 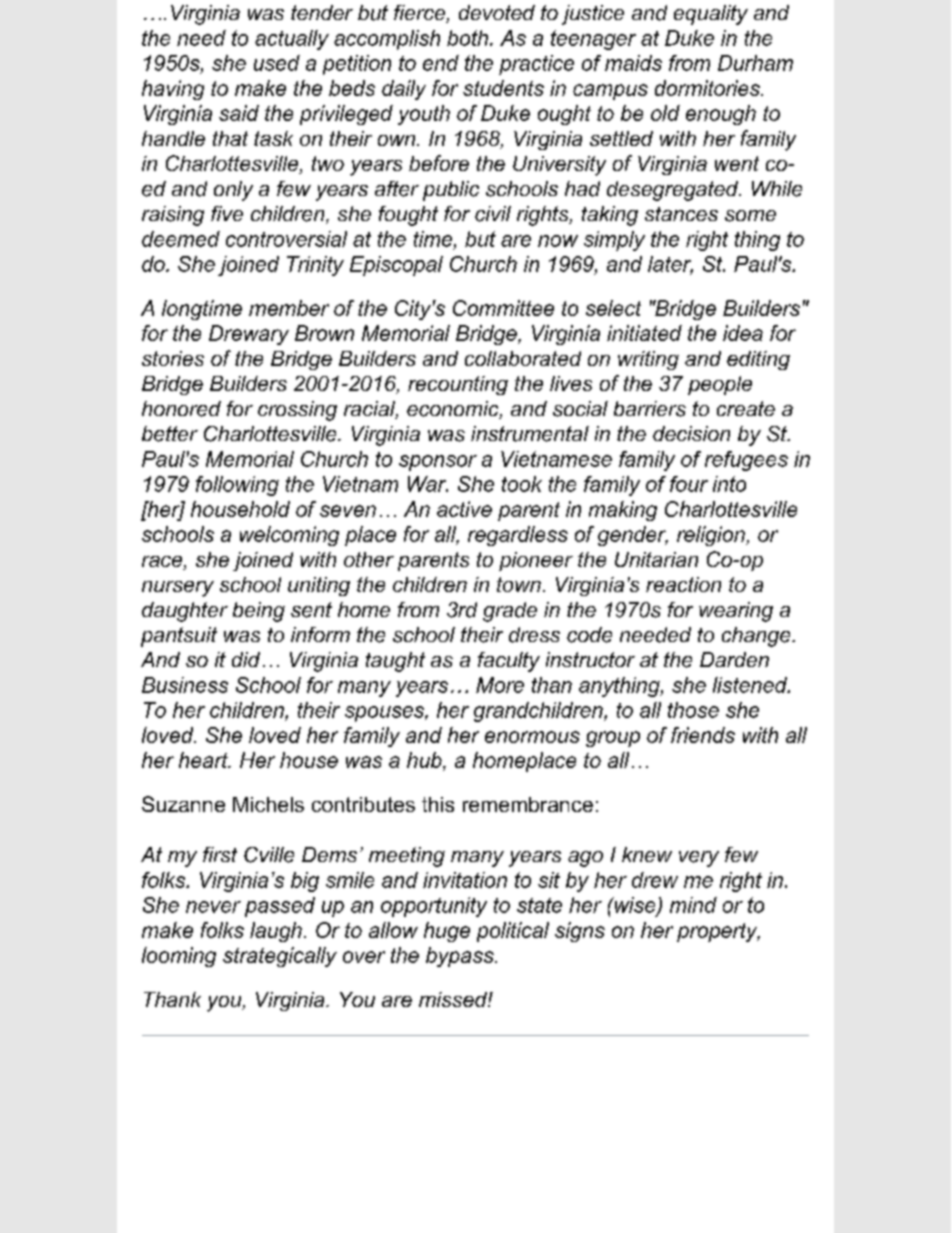 I want to click on huge, so click(x=447, y=932).
